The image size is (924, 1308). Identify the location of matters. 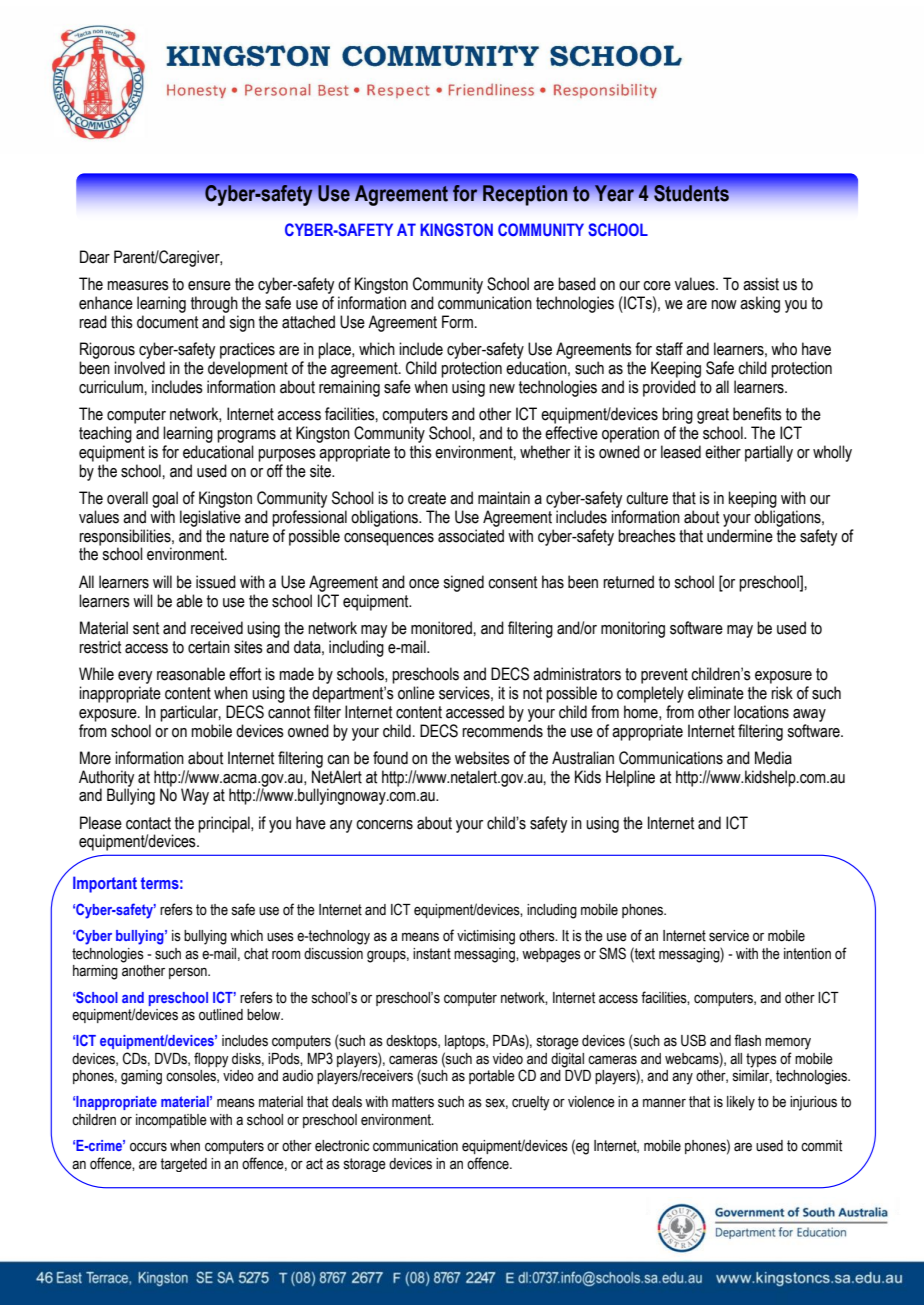
(413, 1102).
